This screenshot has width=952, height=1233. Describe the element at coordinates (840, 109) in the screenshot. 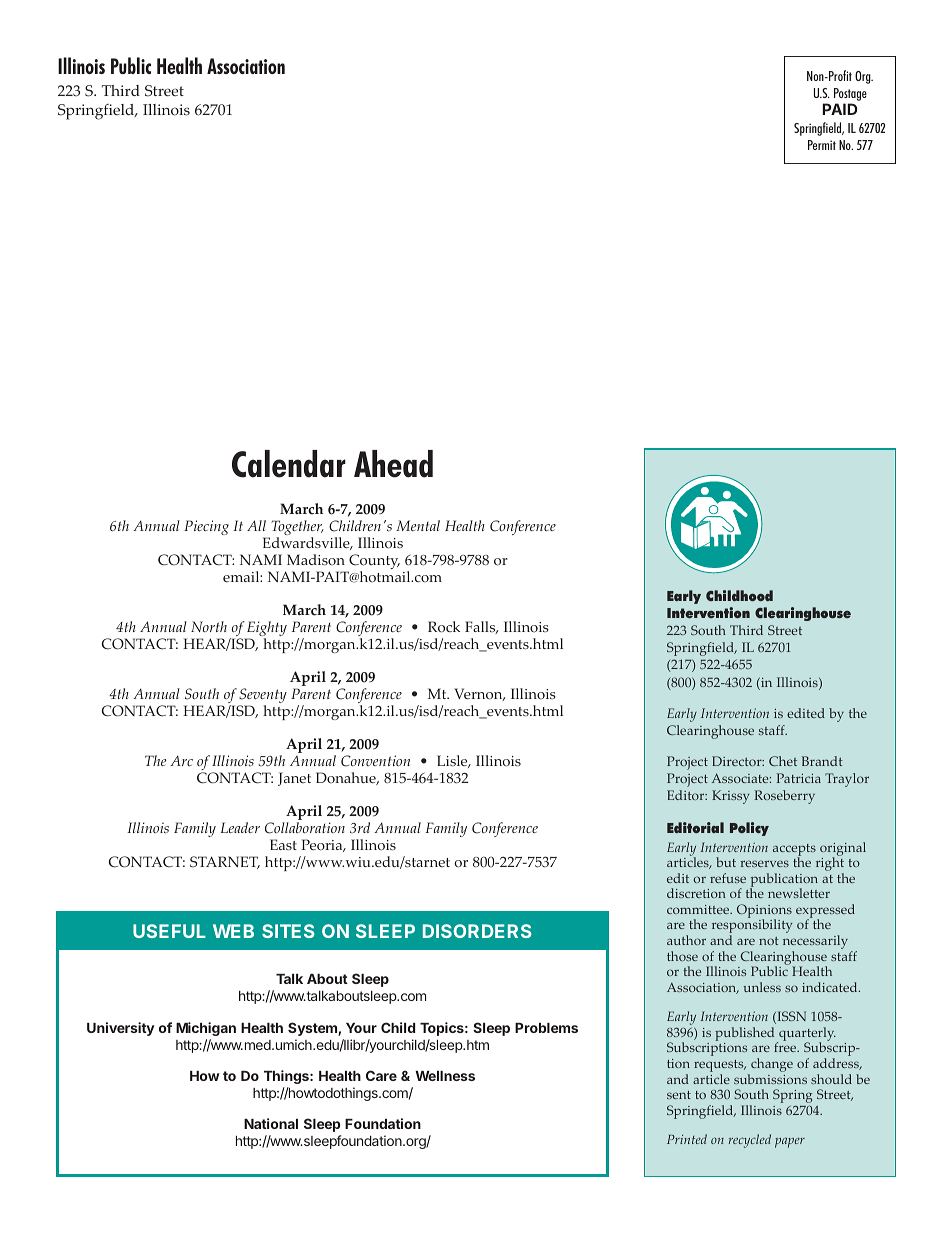

I see `PAID` at that location.
